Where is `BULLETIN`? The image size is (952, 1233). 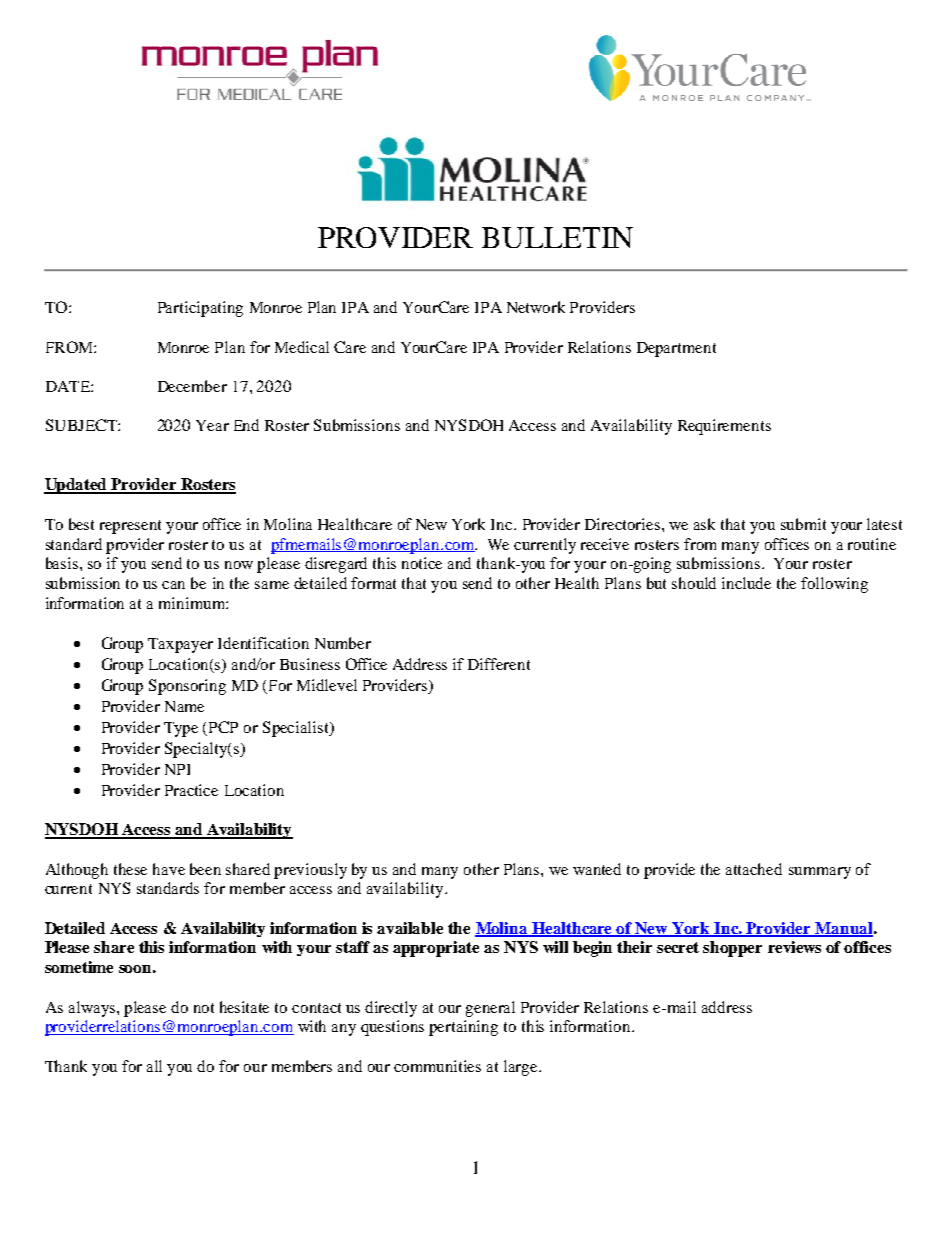 BULLETIN is located at coordinates (557, 237).
